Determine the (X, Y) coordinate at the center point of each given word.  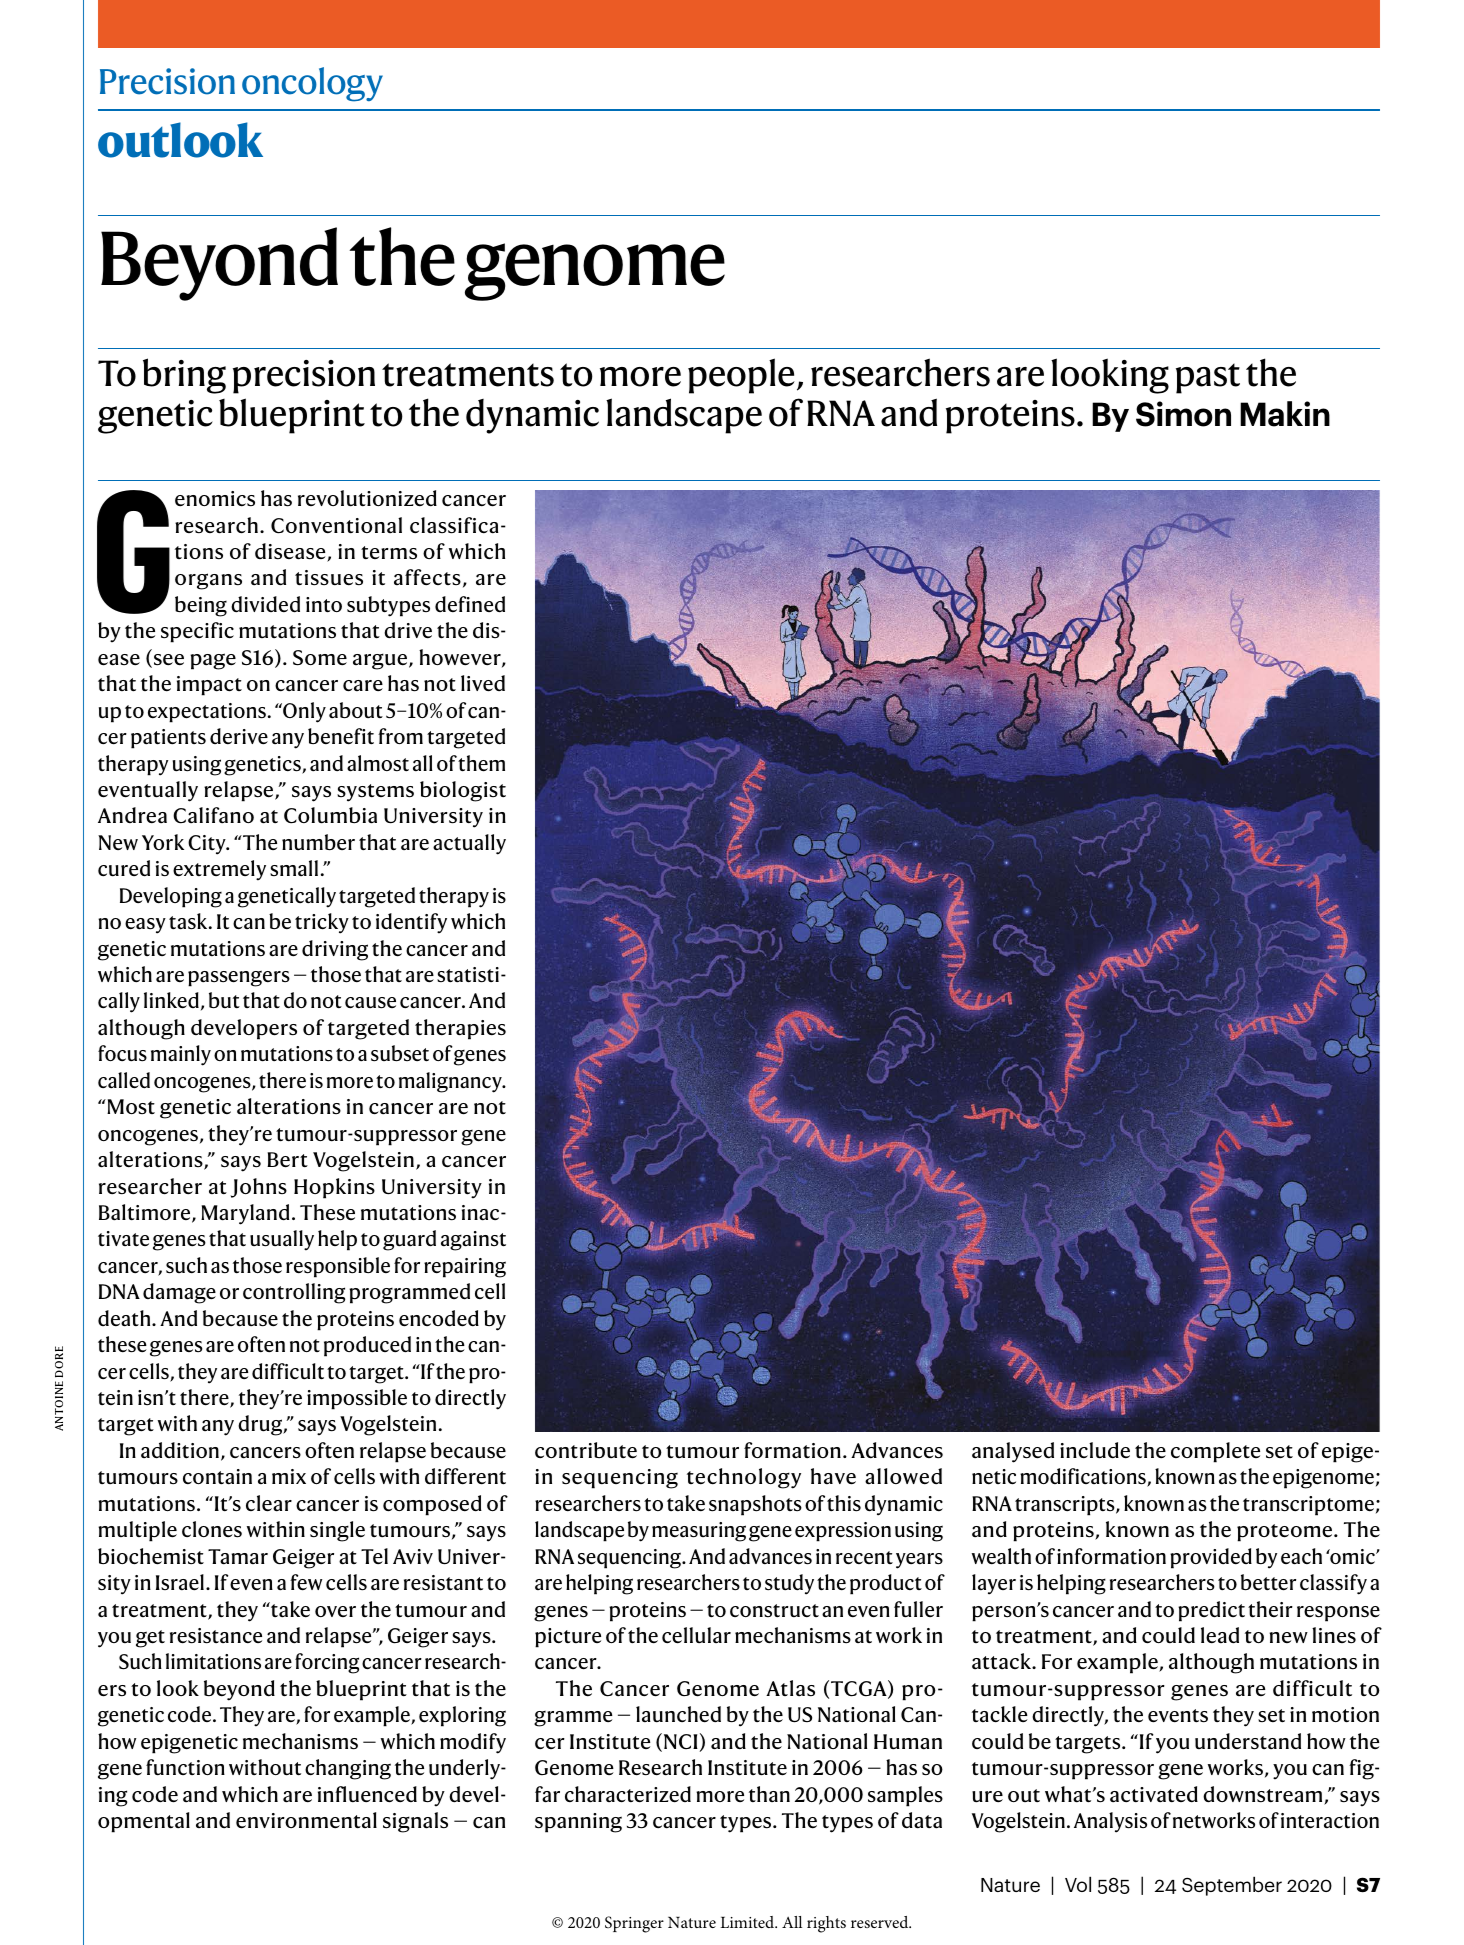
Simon (1183, 414)
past (1208, 378)
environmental (306, 1820)
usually (282, 1240)
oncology (312, 84)
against (473, 1241)
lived (483, 683)
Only (303, 712)
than (769, 1794)
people (741, 376)
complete (1215, 1452)
